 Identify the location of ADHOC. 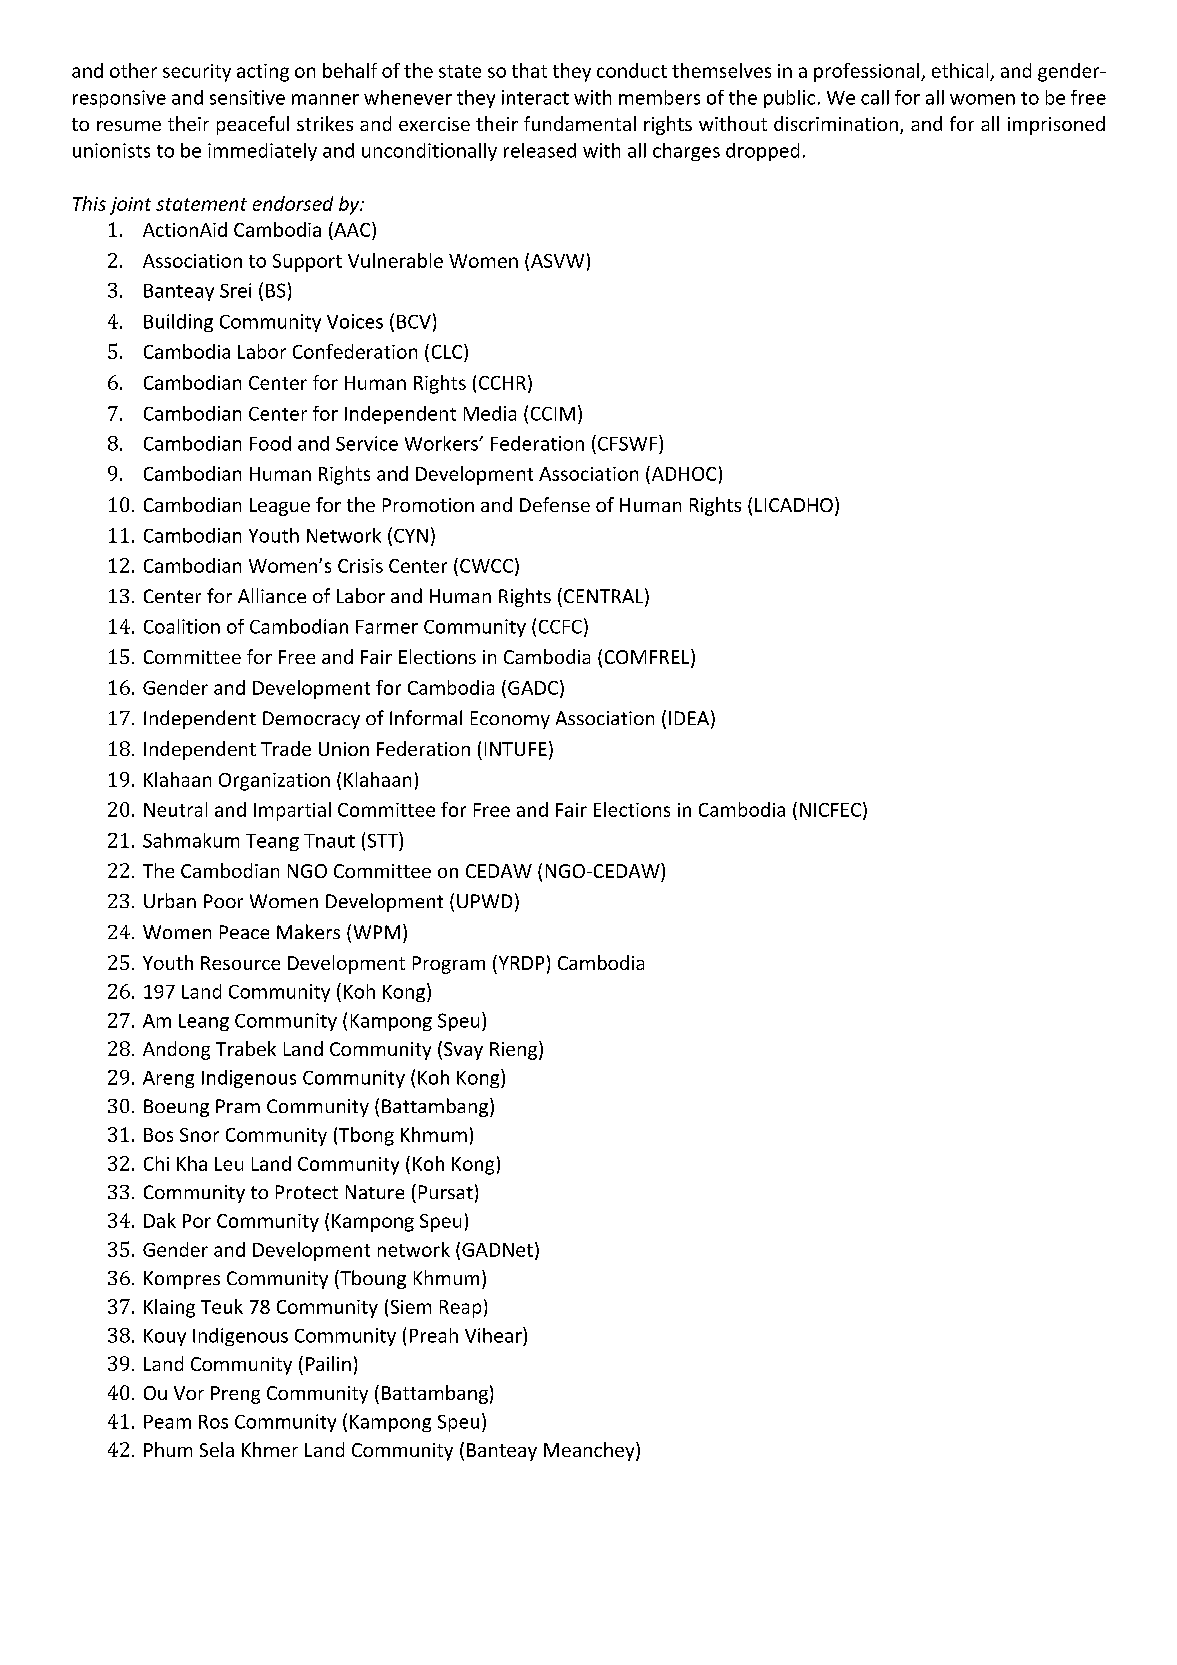
(682, 473).
